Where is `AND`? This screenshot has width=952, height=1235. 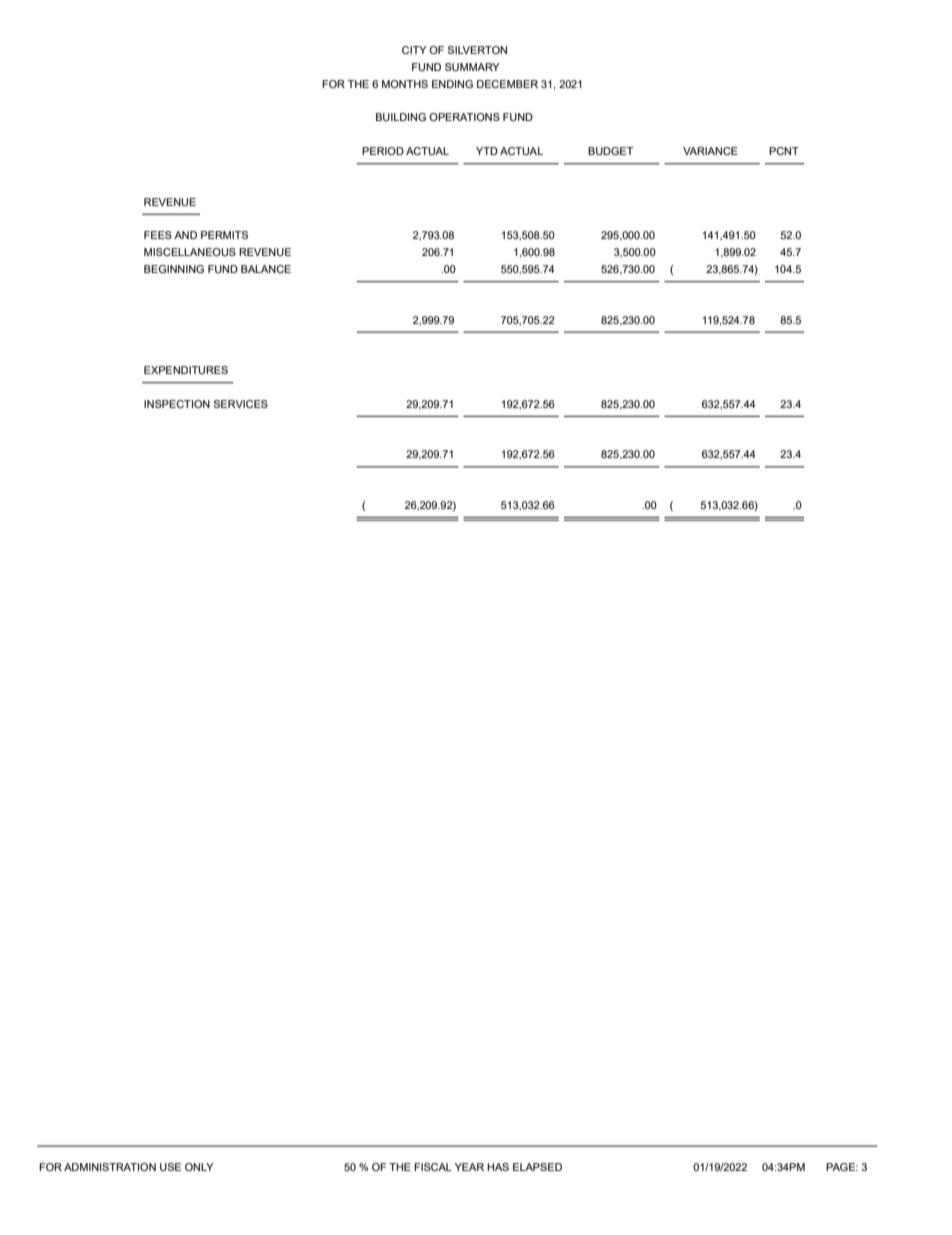 AND is located at coordinates (185, 235).
